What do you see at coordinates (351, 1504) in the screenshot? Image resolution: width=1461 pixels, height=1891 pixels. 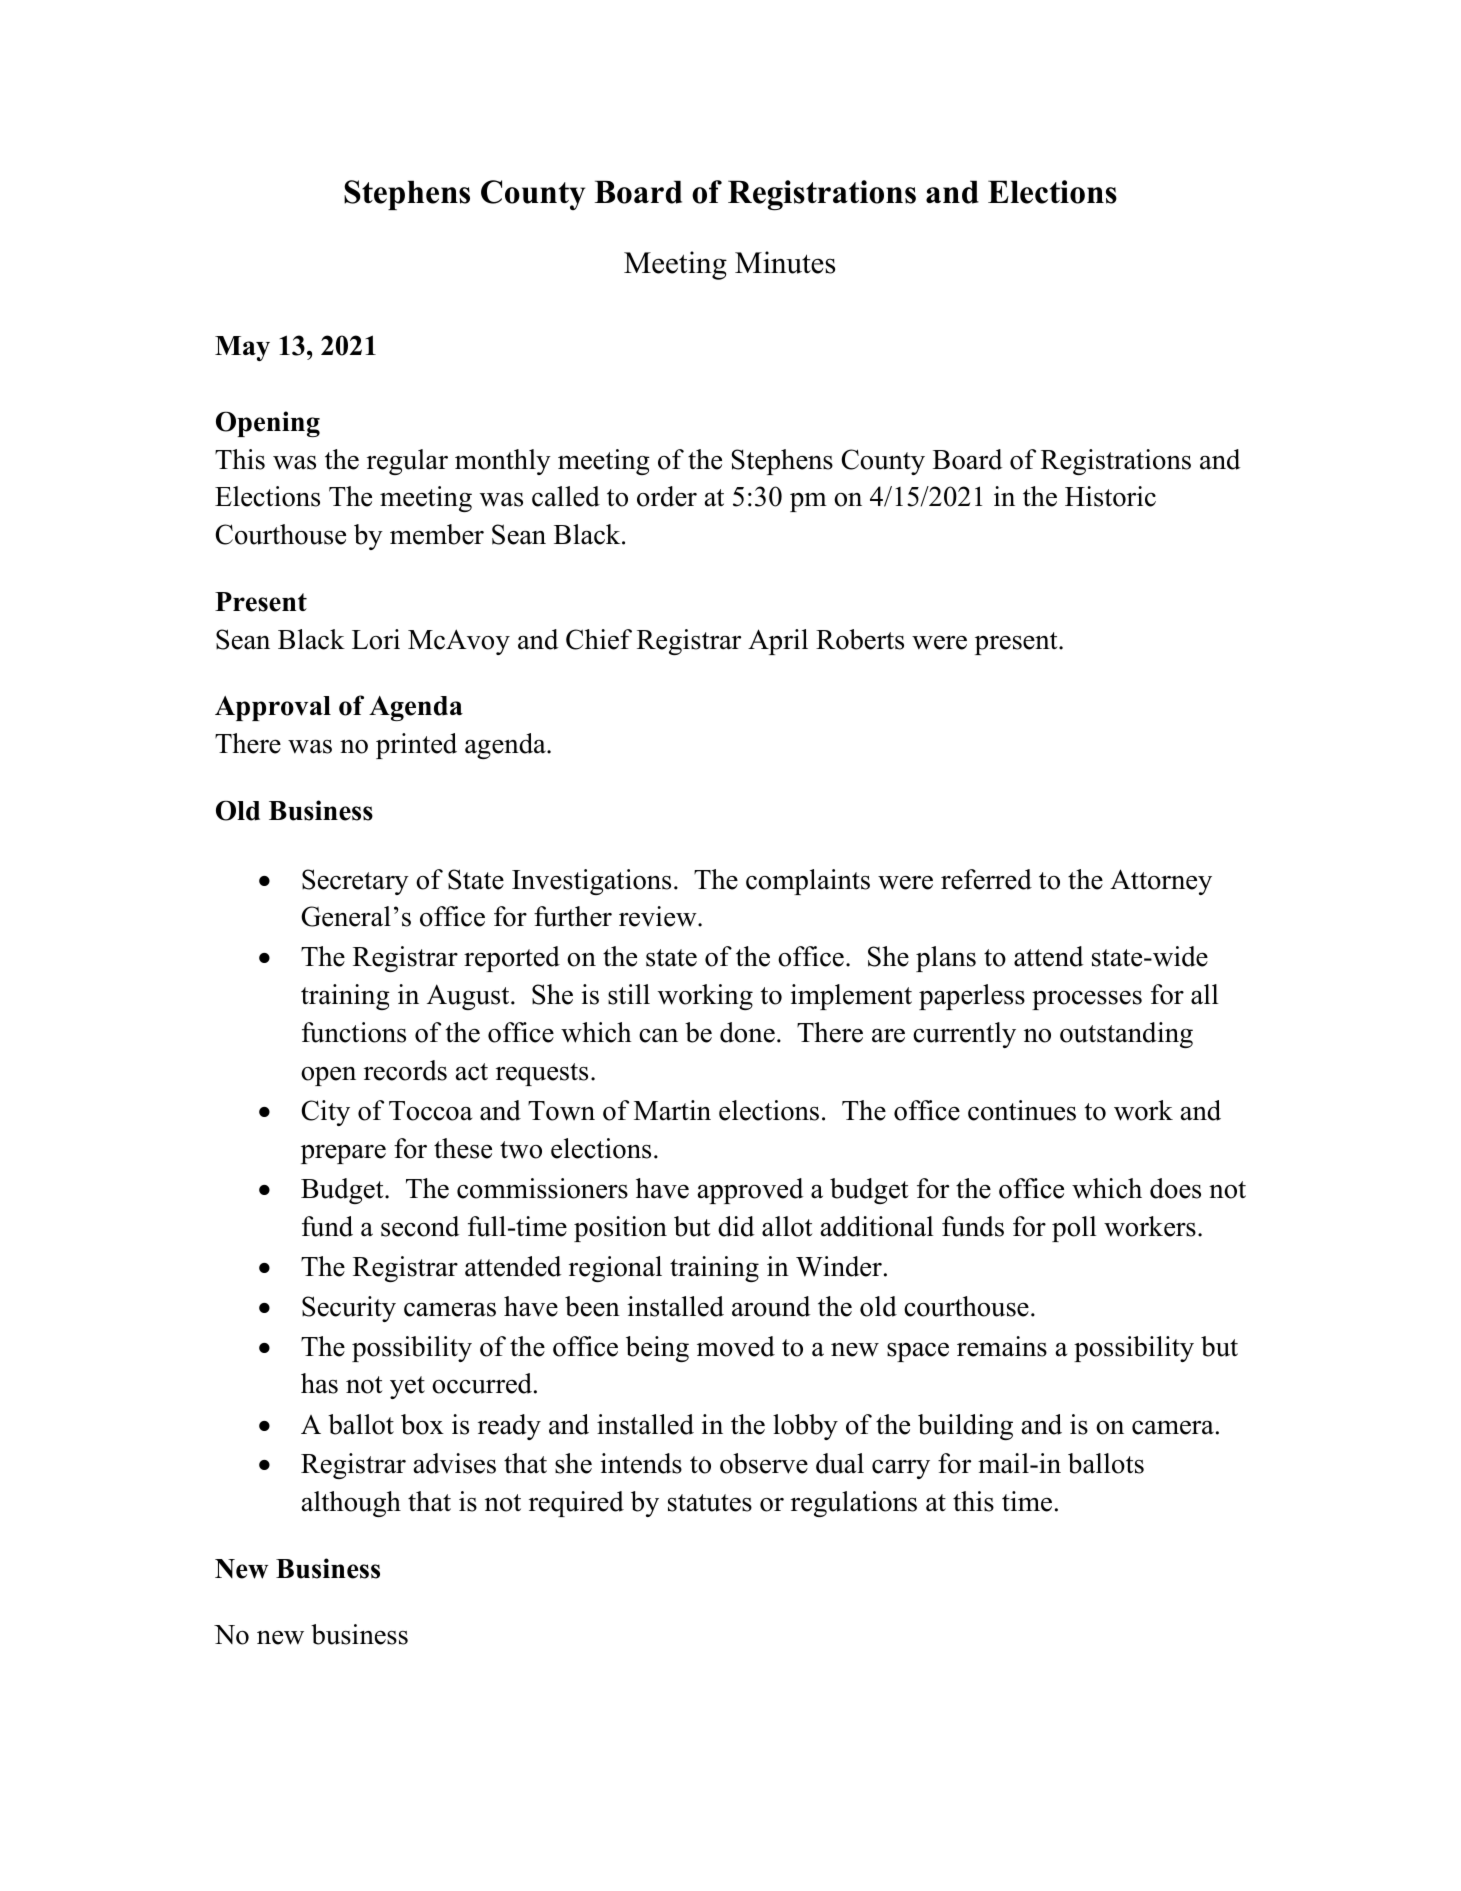 I see `although` at bounding box center [351, 1504].
